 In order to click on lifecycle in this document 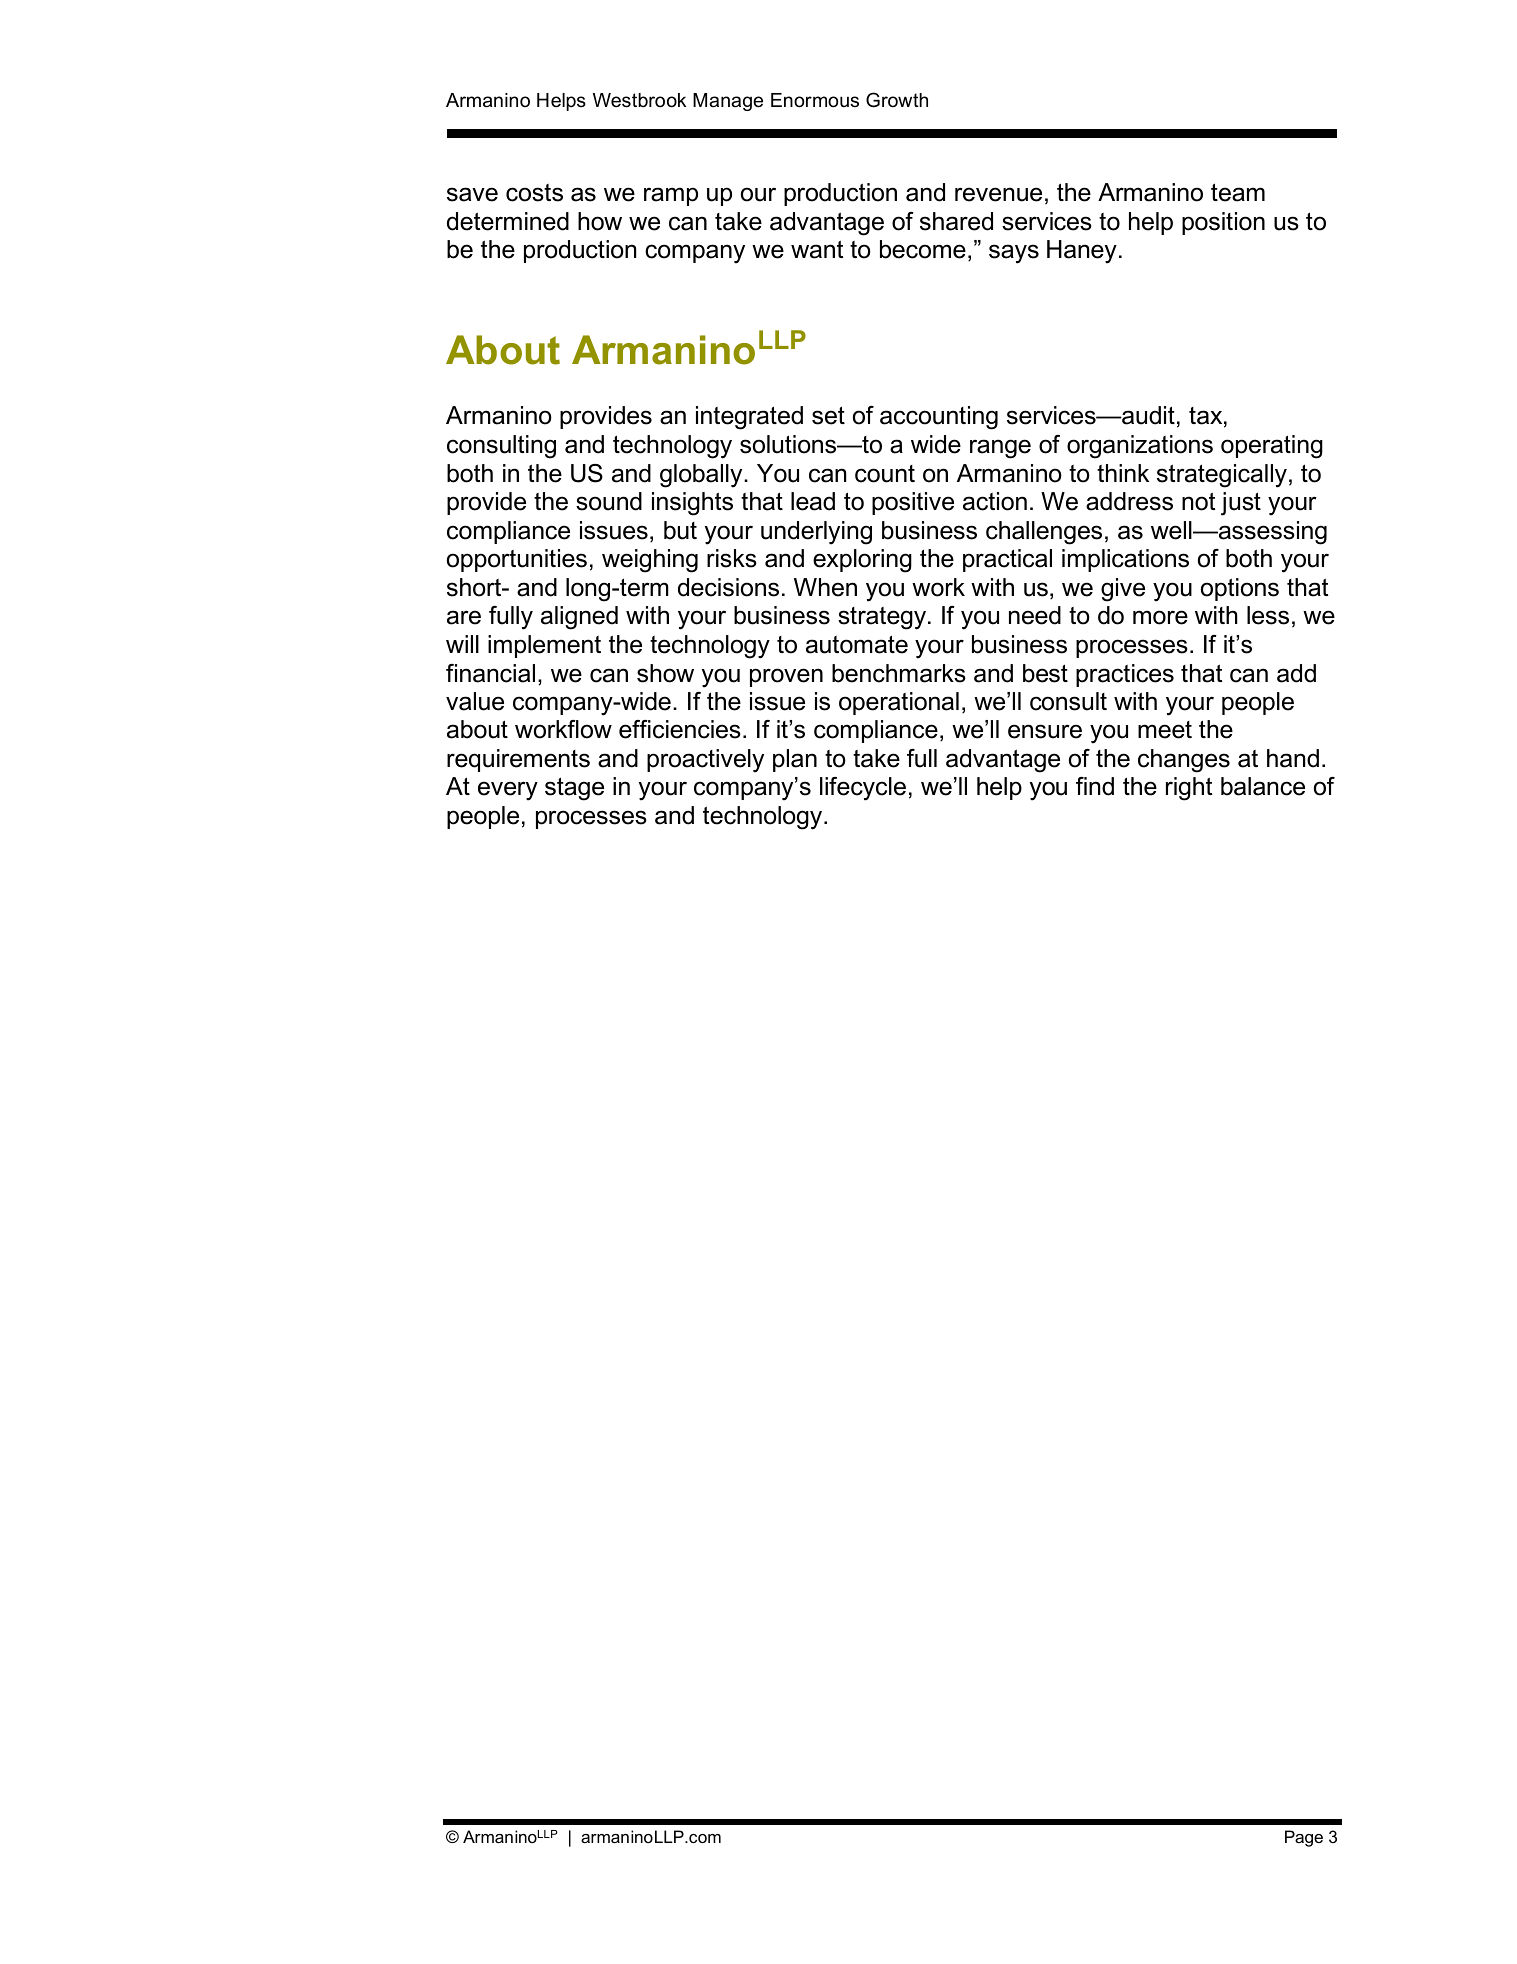, I will do `click(863, 789)`.
